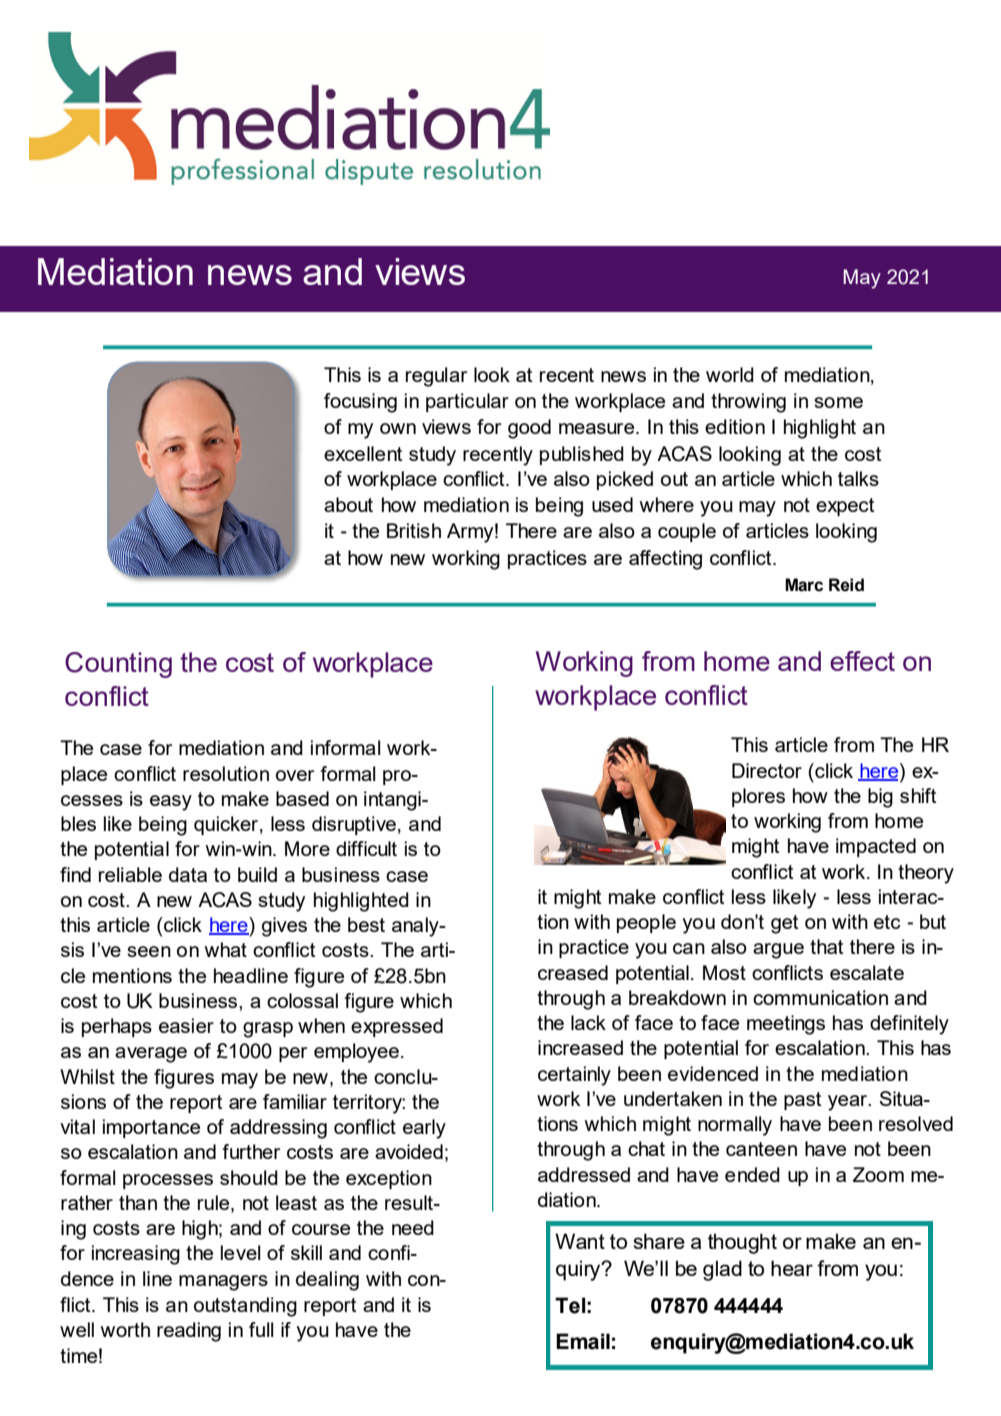 The height and width of the document is (1416, 1001). I want to click on certainly, so click(574, 1076).
